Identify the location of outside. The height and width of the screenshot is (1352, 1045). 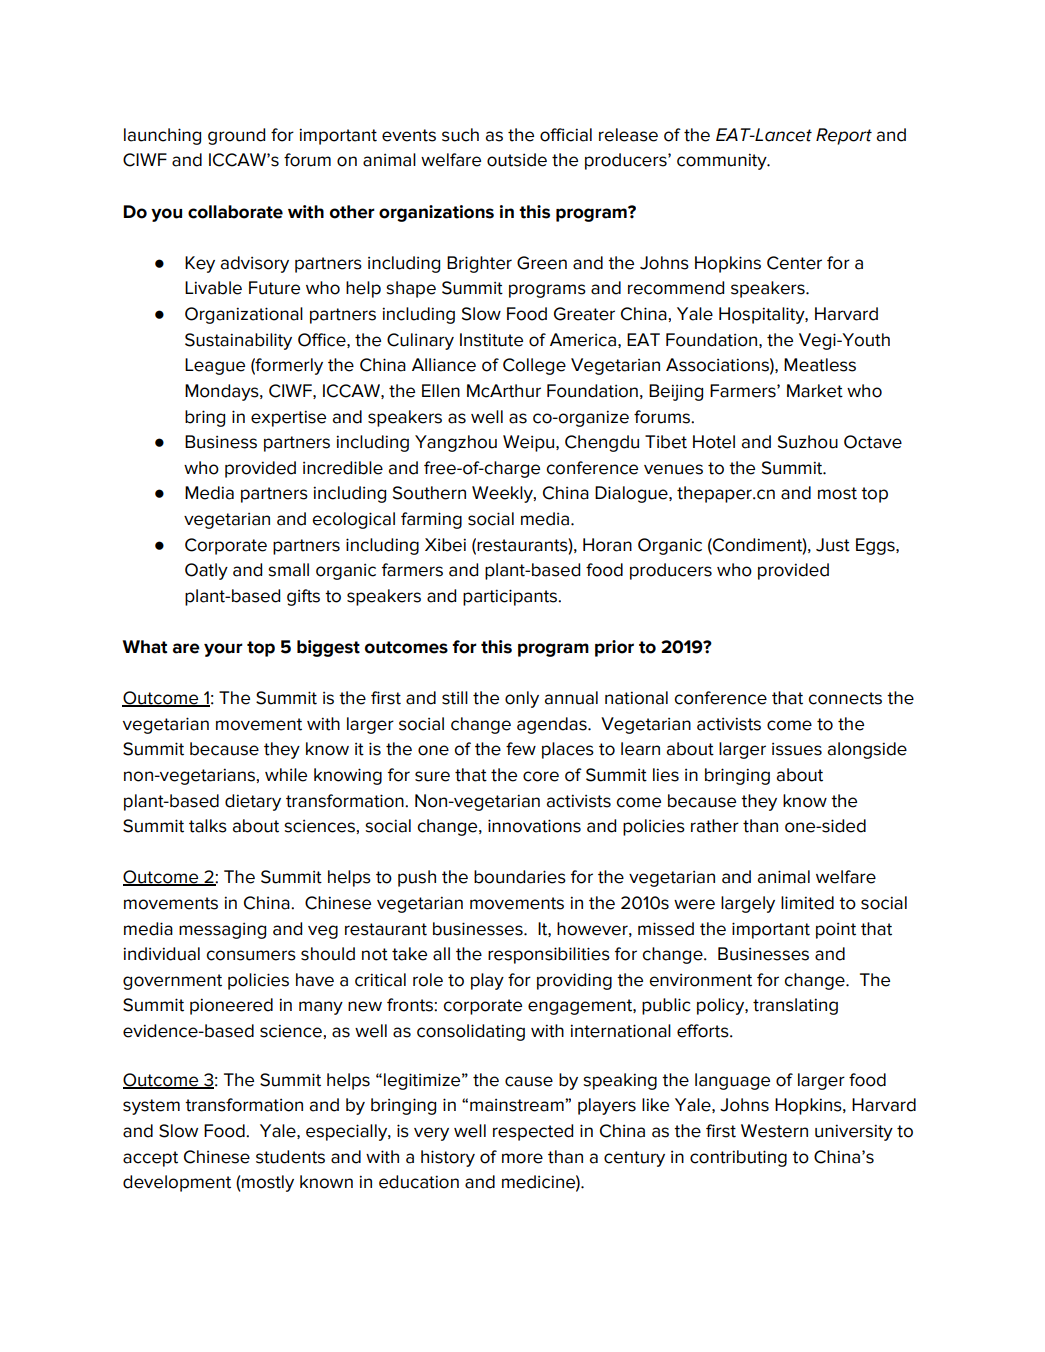
(517, 160).
